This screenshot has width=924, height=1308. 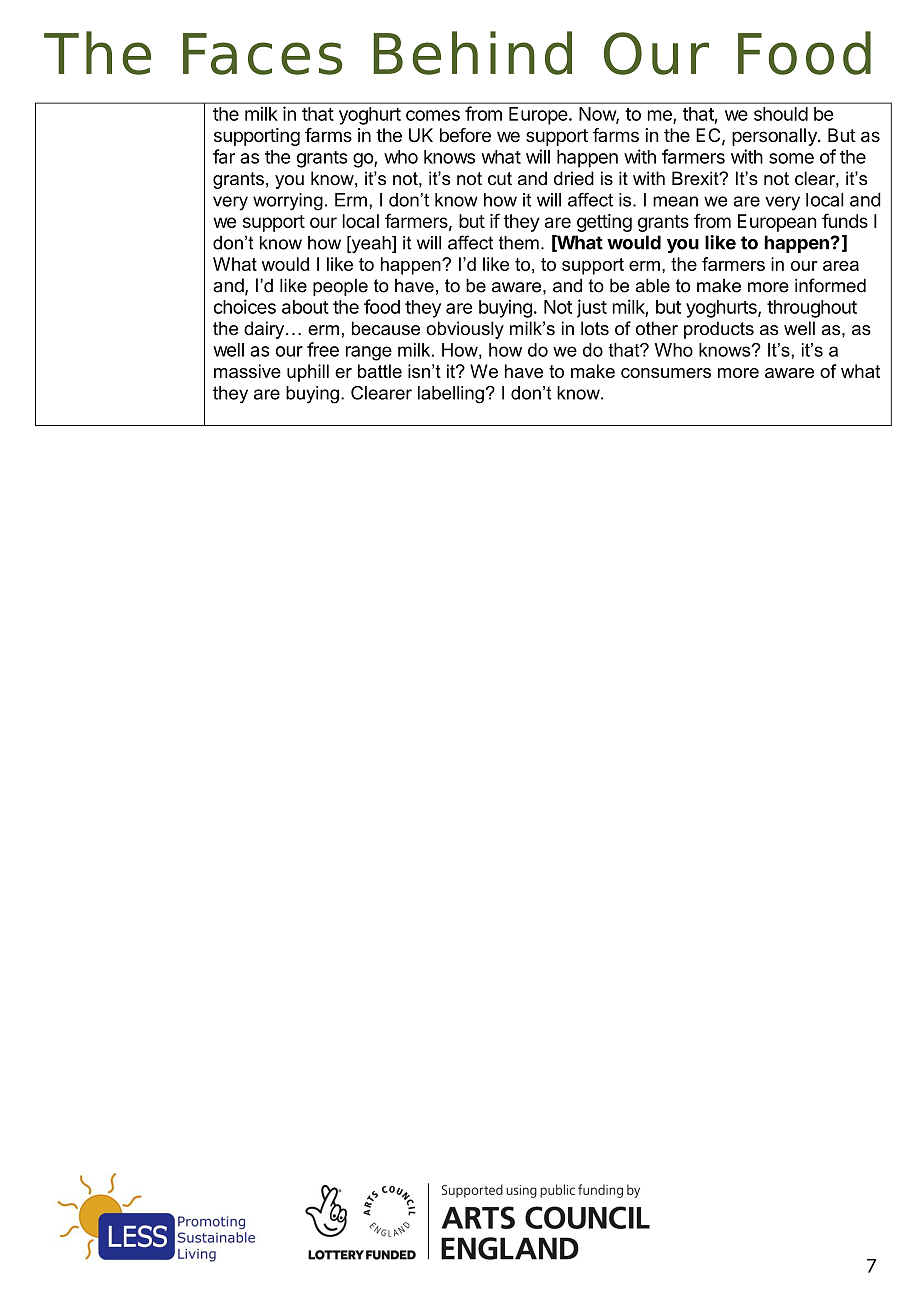 What do you see at coordinates (775, 137) in the screenshot?
I see `personally` at bounding box center [775, 137].
